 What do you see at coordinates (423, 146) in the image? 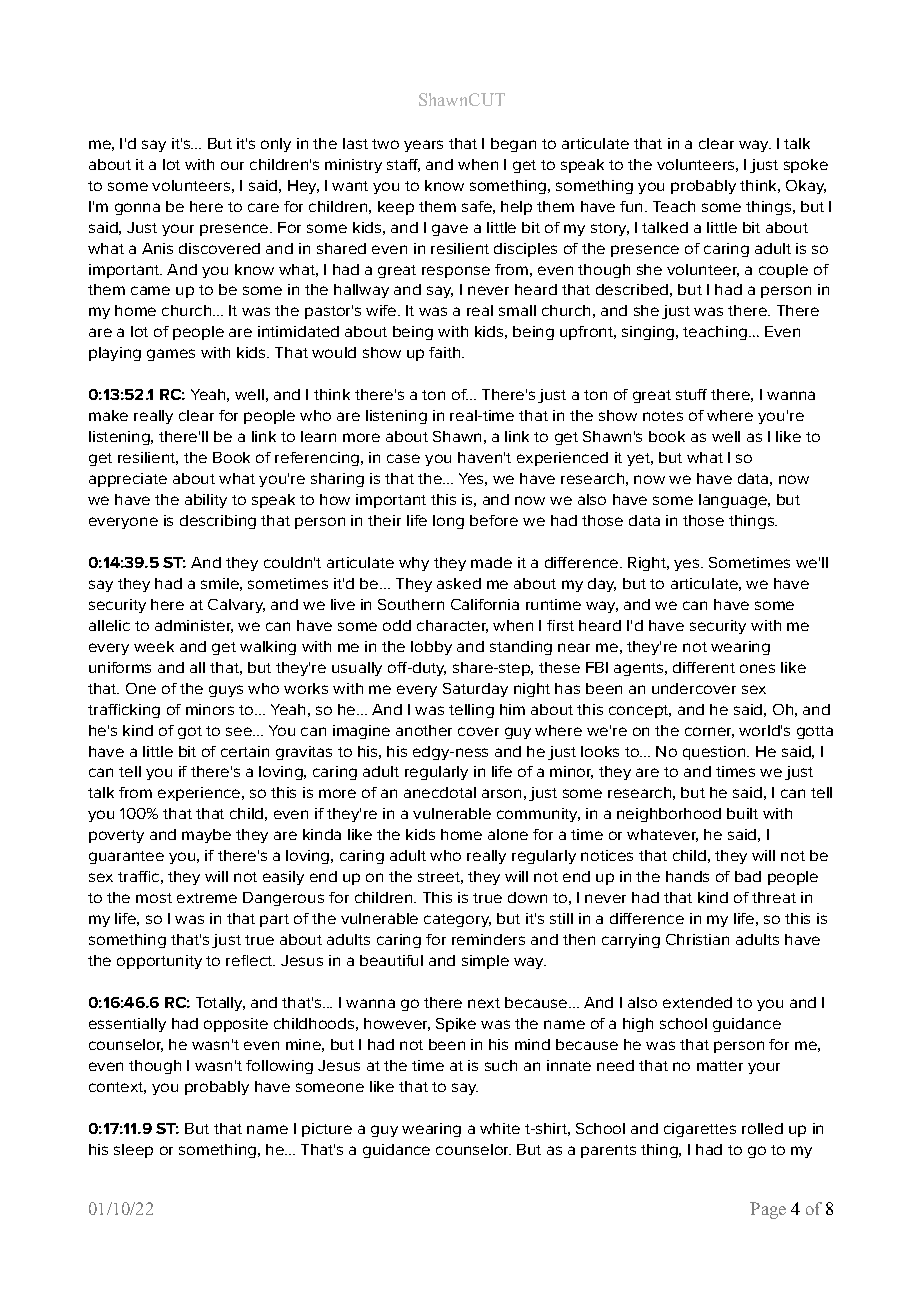
I see `years` at bounding box center [423, 146].
